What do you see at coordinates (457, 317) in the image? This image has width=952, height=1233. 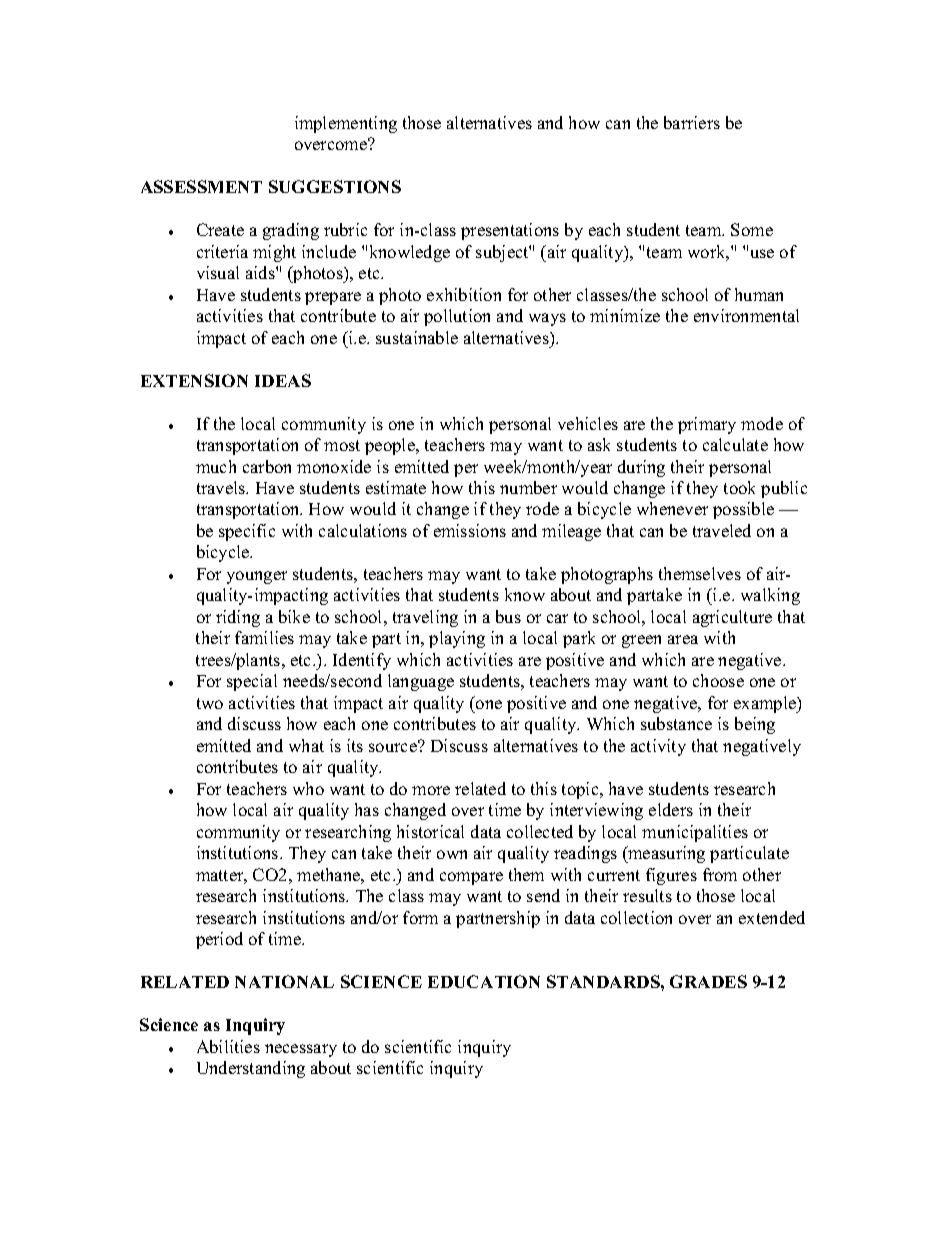 I see `pollution` at bounding box center [457, 317].
